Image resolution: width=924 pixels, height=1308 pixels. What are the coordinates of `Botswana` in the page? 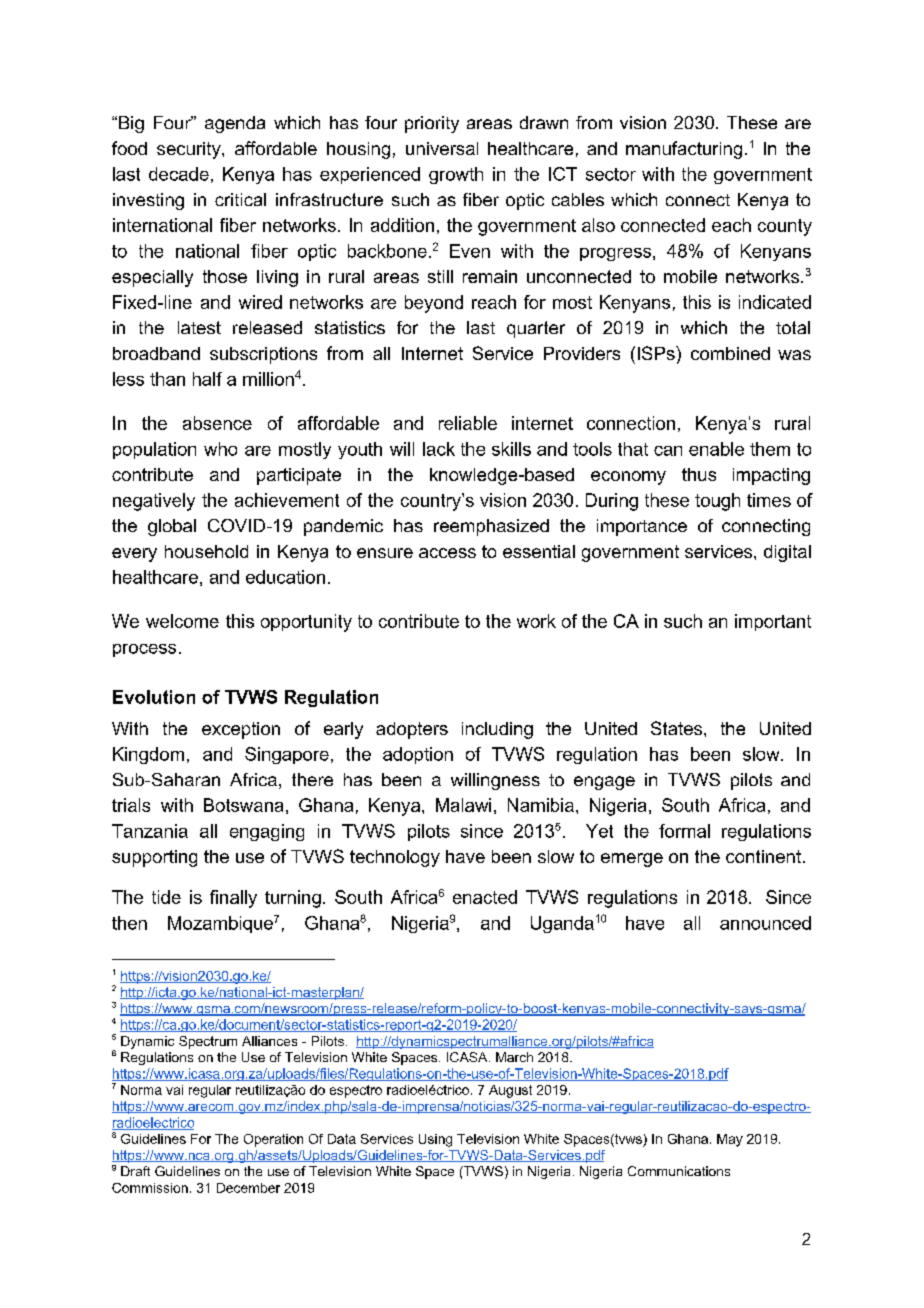 It's located at (243, 805).
